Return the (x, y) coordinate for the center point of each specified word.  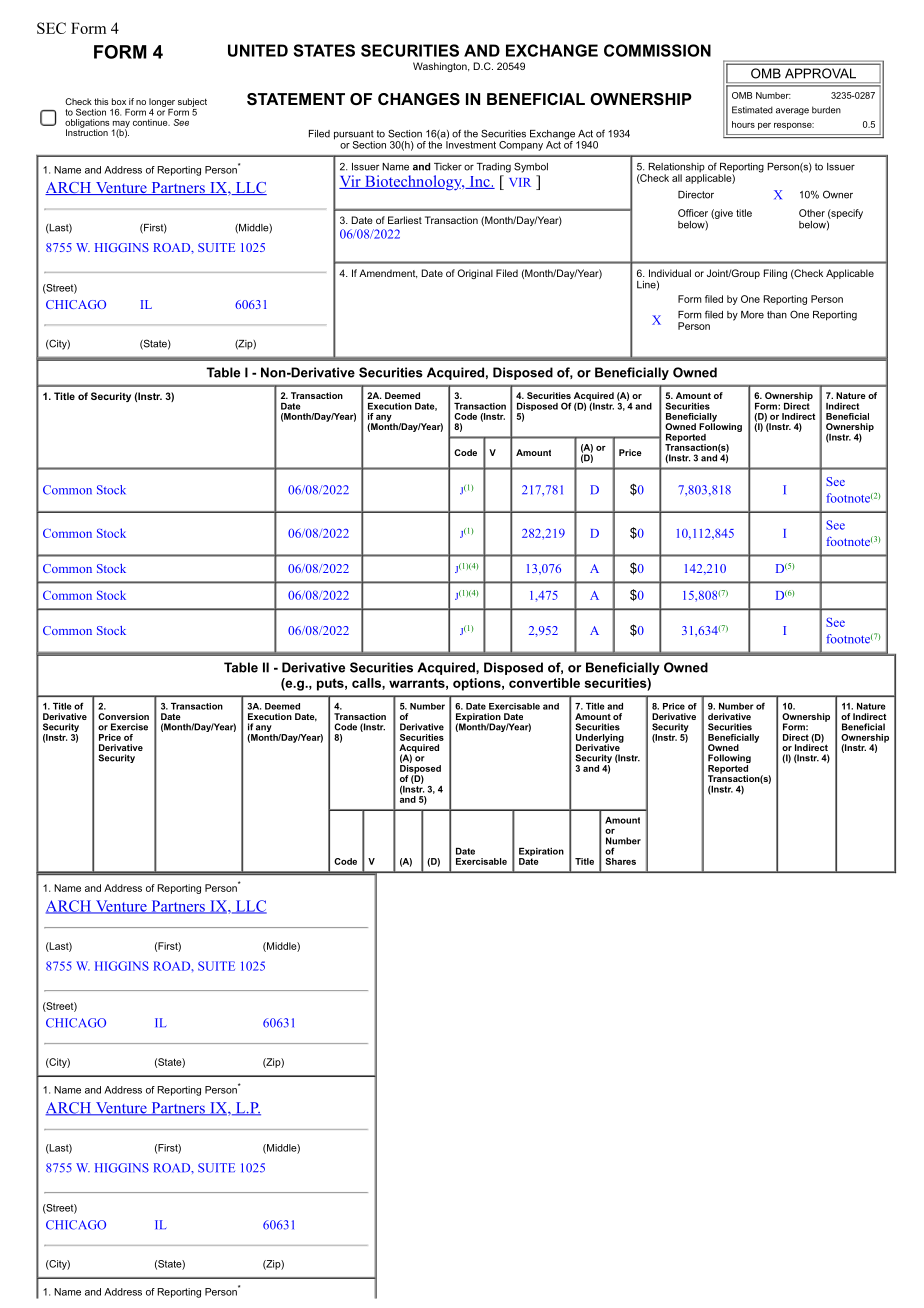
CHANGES (419, 99)
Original (475, 274)
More (752, 315)
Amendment (388, 274)
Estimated (752, 110)
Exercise (129, 727)
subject (192, 102)
